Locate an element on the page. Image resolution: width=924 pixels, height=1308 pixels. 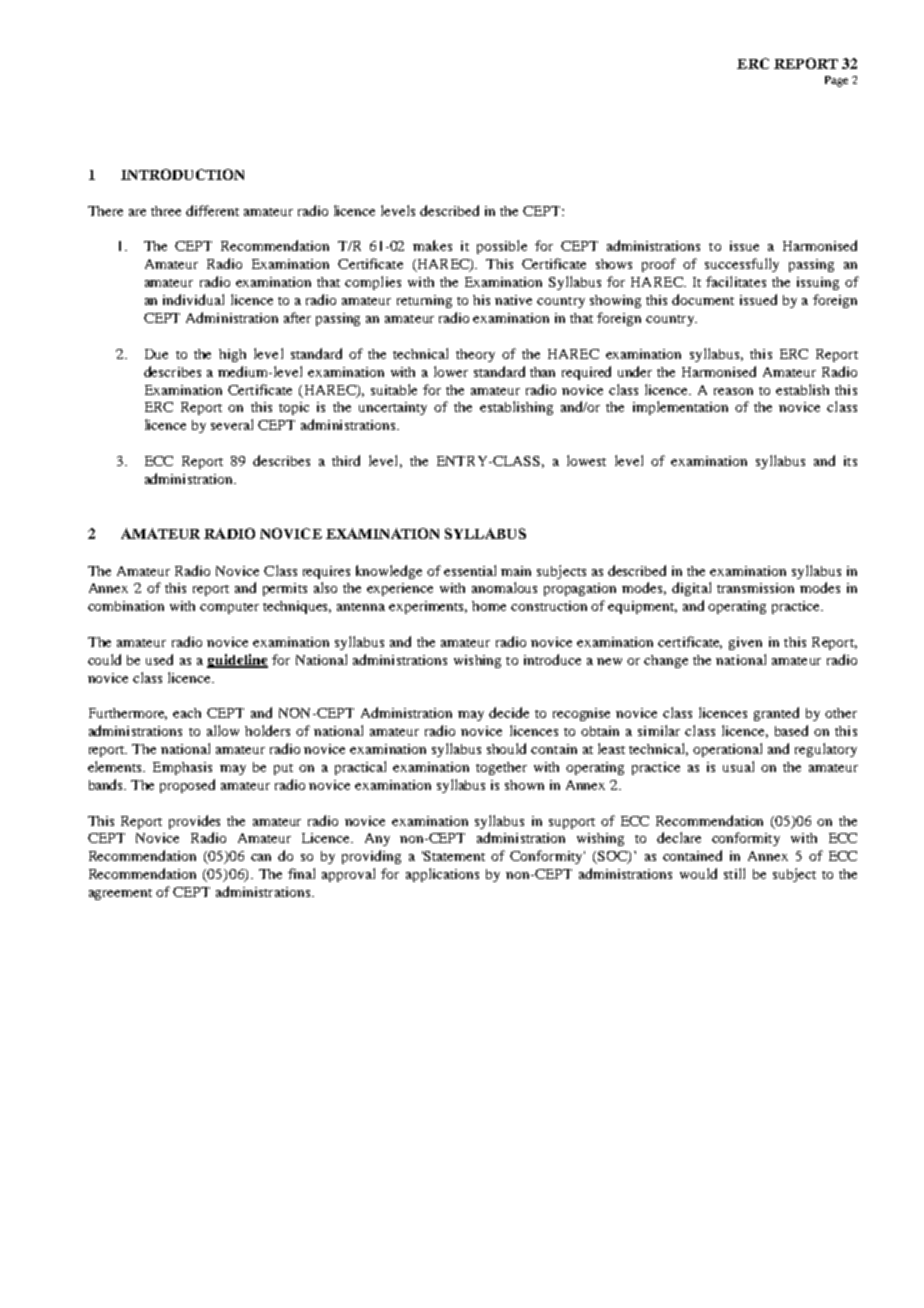
can is located at coordinates (261, 857).
